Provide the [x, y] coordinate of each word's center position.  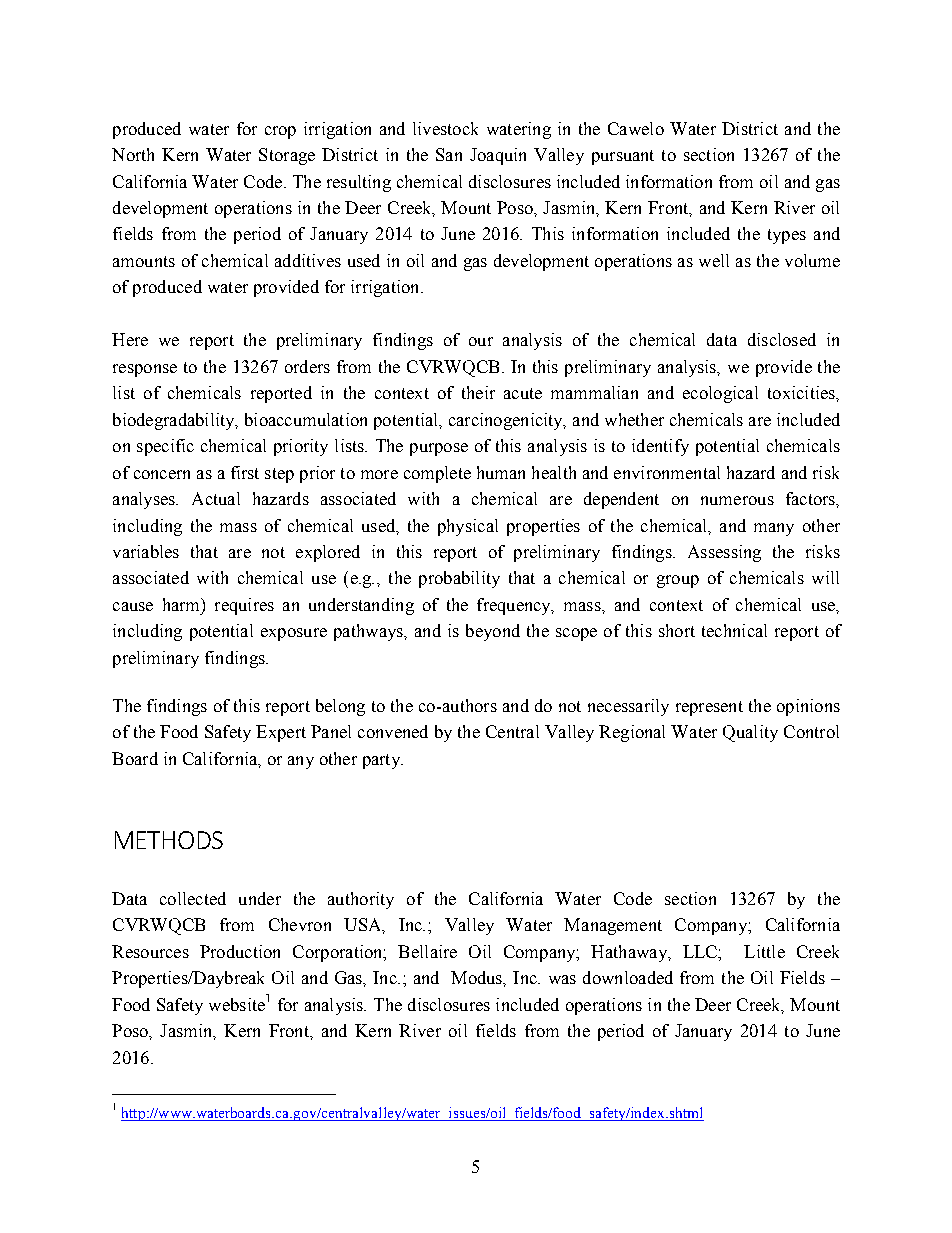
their [478, 392]
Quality [750, 733]
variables [146, 551]
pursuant [623, 157]
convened [393, 731]
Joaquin [498, 156]
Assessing [724, 553]
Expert [281, 733]
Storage [287, 156]
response [145, 370]
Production [240, 951]
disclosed [782, 339]
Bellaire [427, 951]
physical [468, 527]
